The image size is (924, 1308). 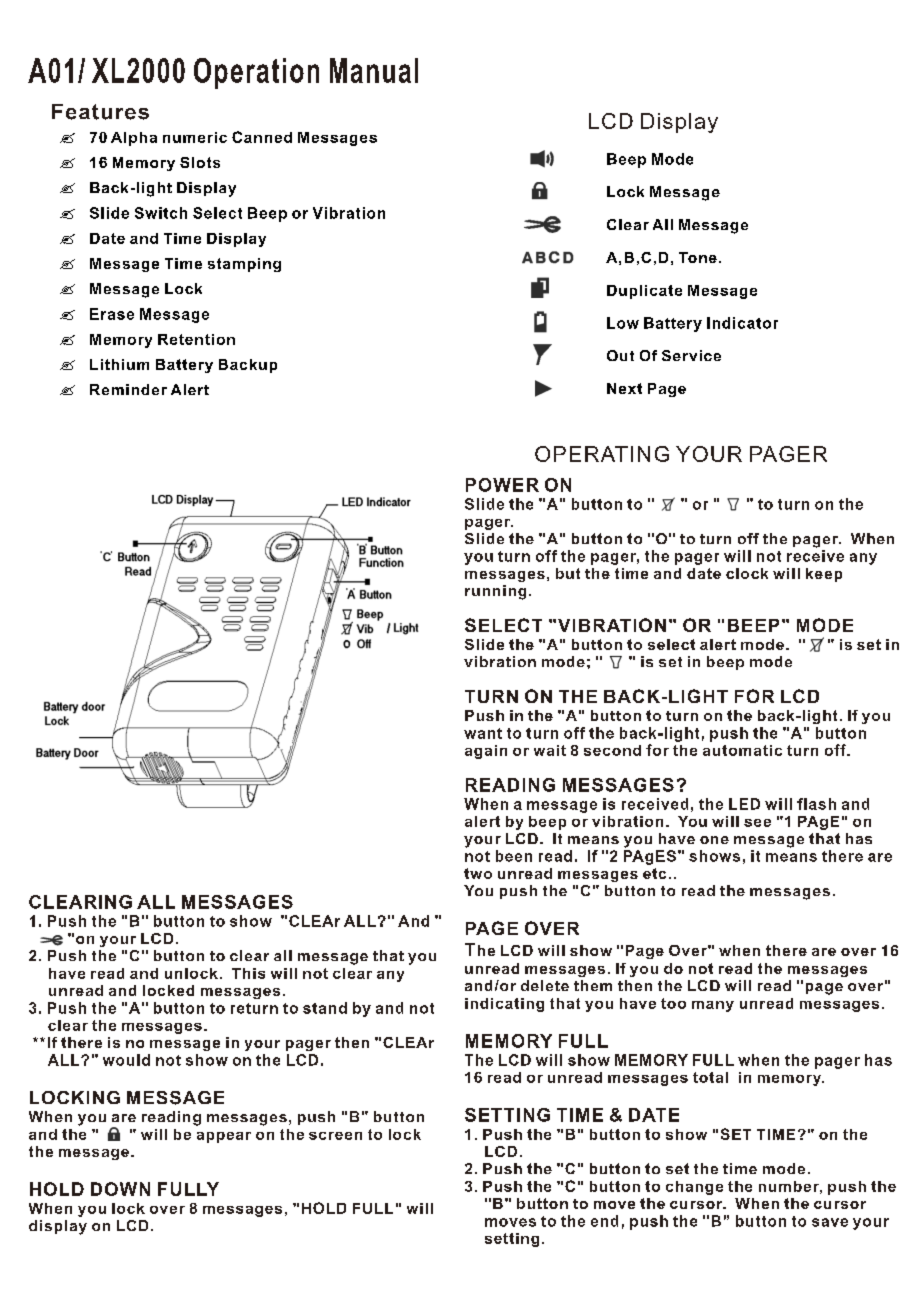 I want to click on OPERATING, so click(x=602, y=454).
